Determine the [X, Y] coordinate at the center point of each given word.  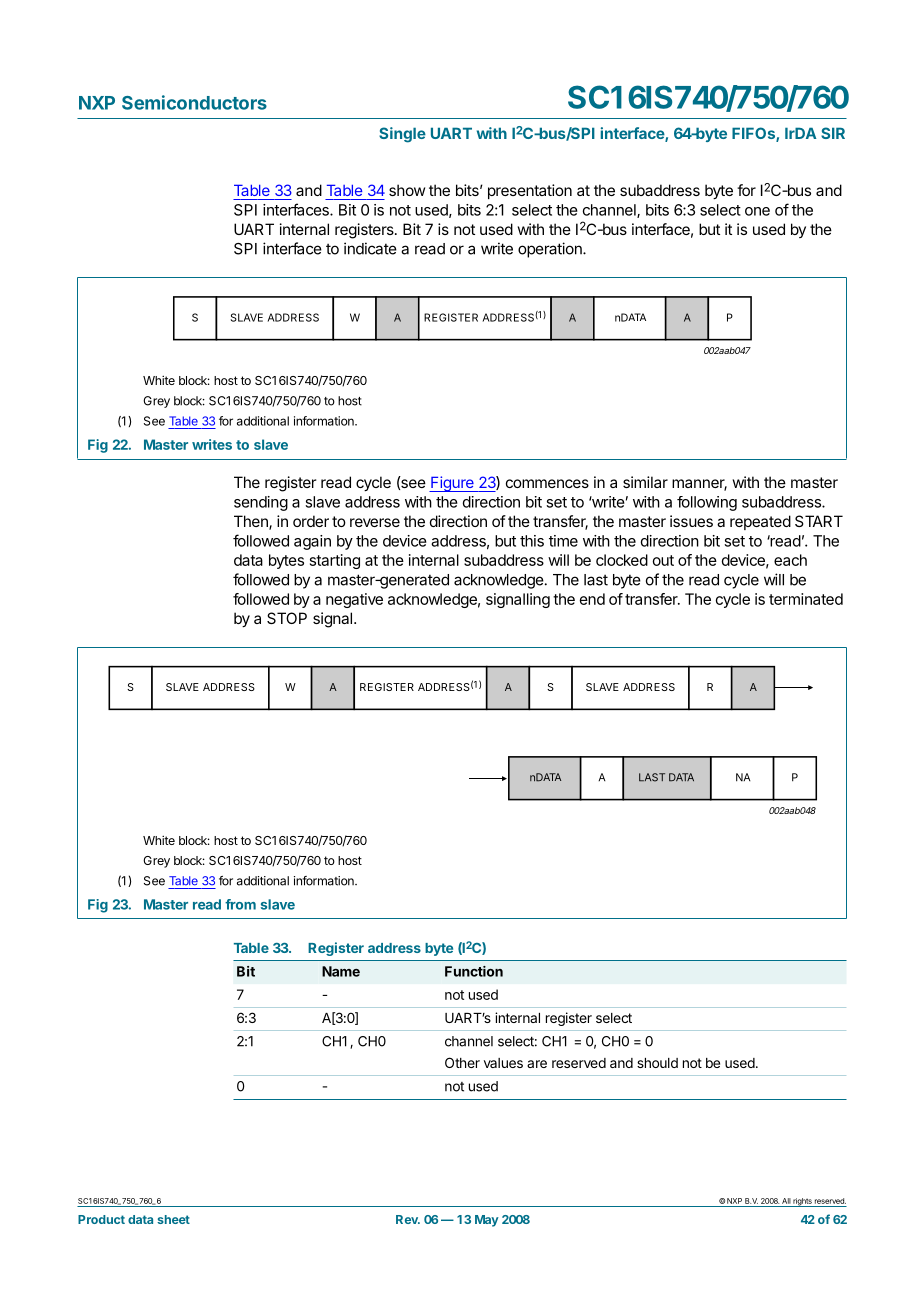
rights [802, 1202]
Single [402, 135]
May [487, 1221]
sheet [173, 1219]
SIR [833, 133]
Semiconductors [194, 102]
